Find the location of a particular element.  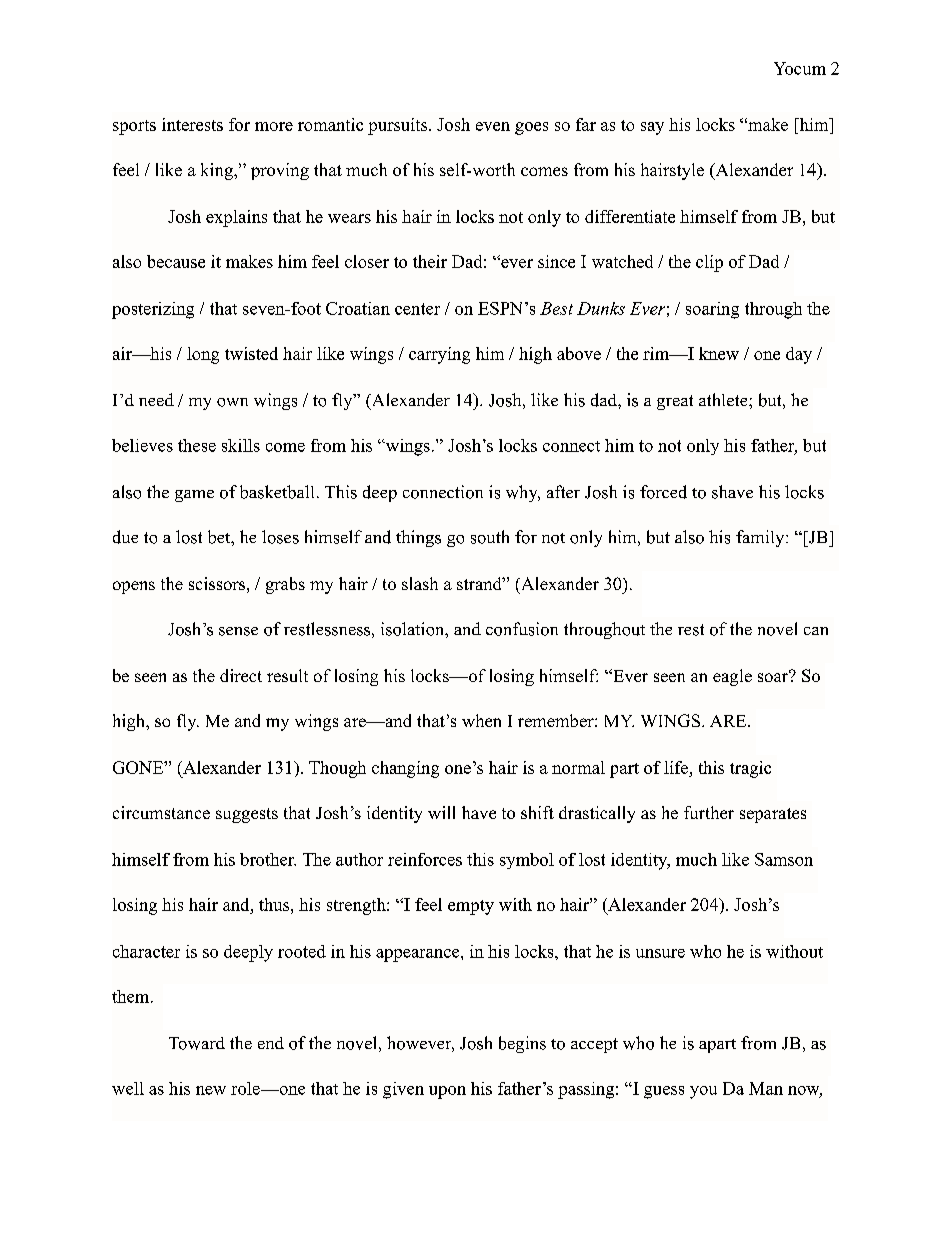

goes is located at coordinates (531, 128).
